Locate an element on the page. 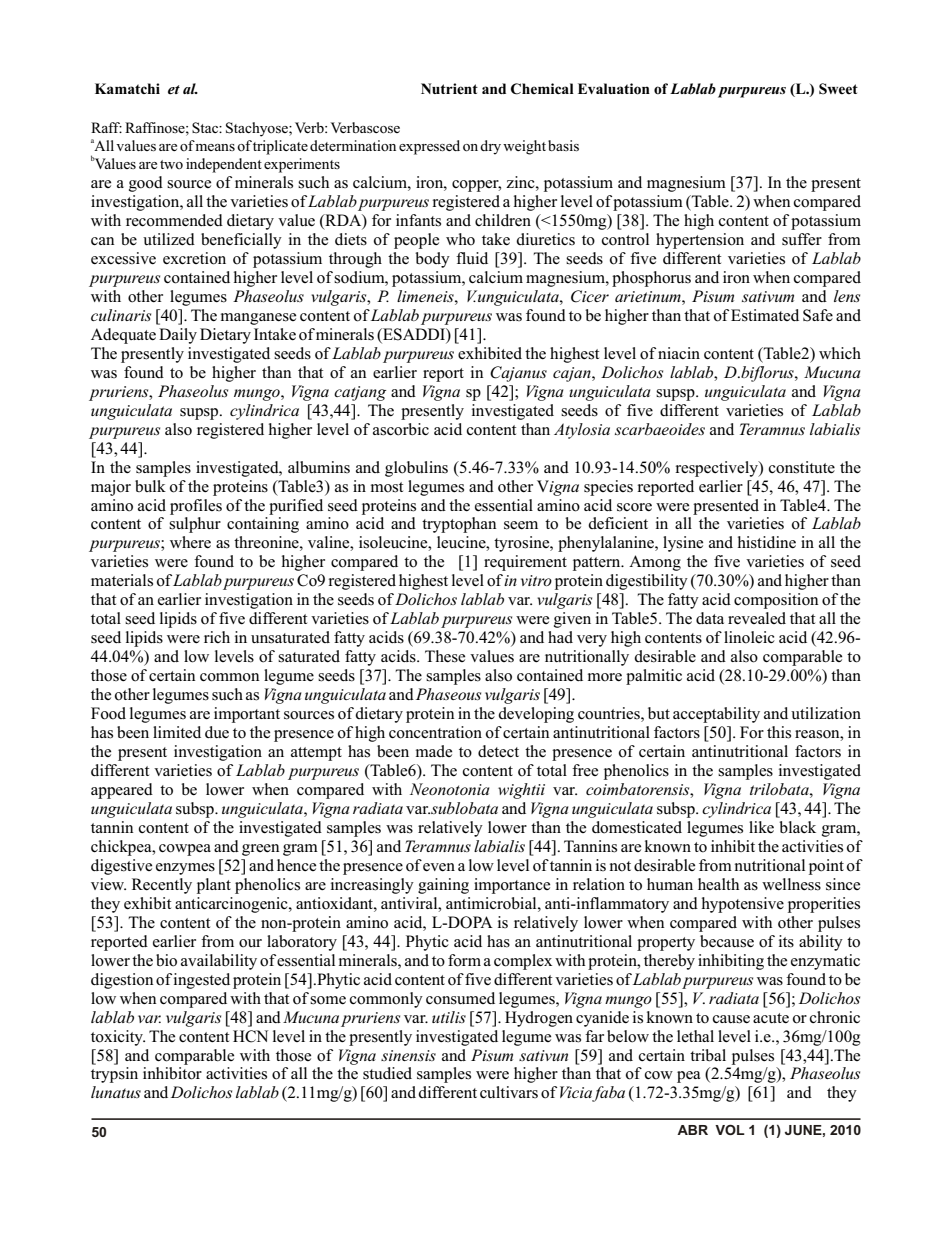 The height and width of the page is (1233, 952). gaining is located at coordinates (443, 886).
